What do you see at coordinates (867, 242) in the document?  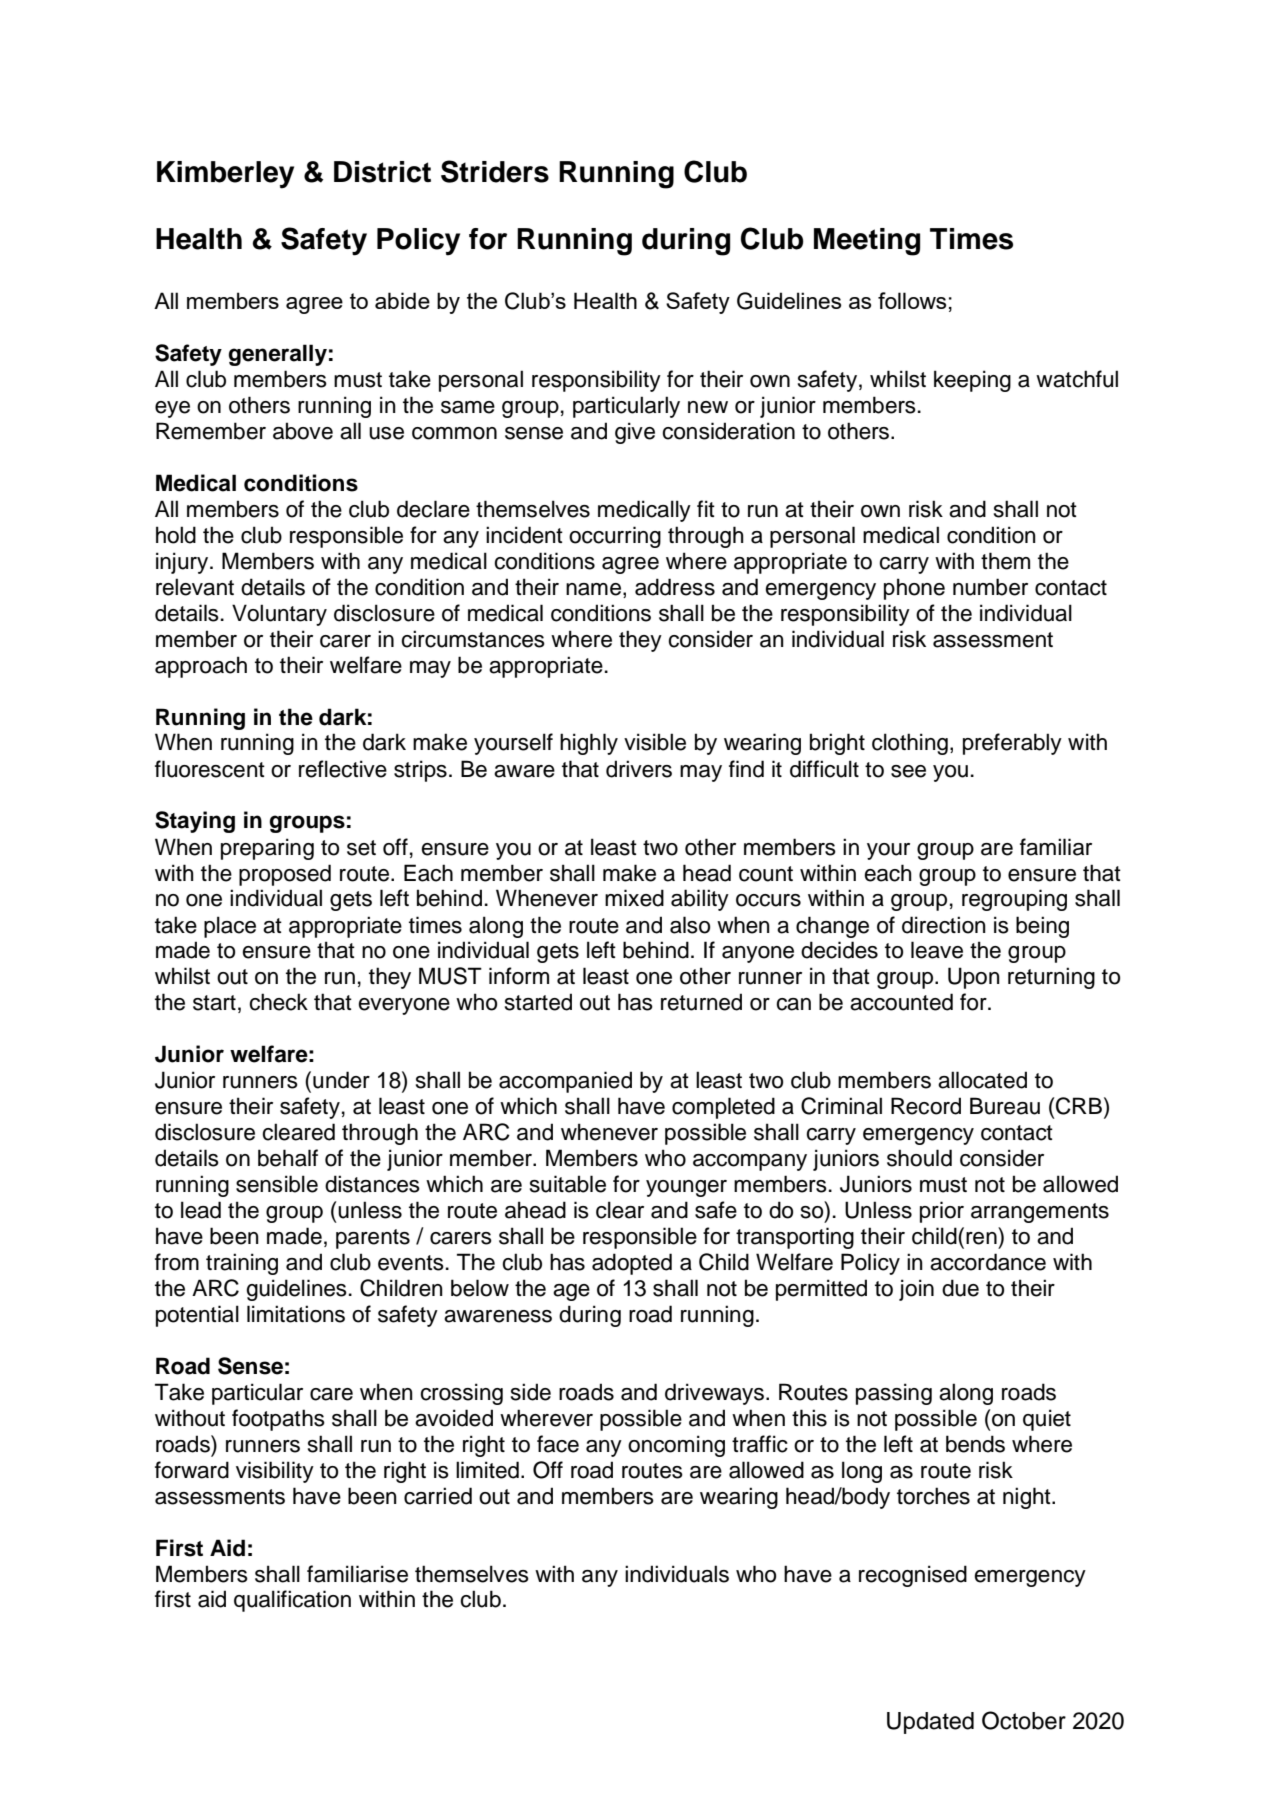 I see `Meeting` at bounding box center [867, 242].
